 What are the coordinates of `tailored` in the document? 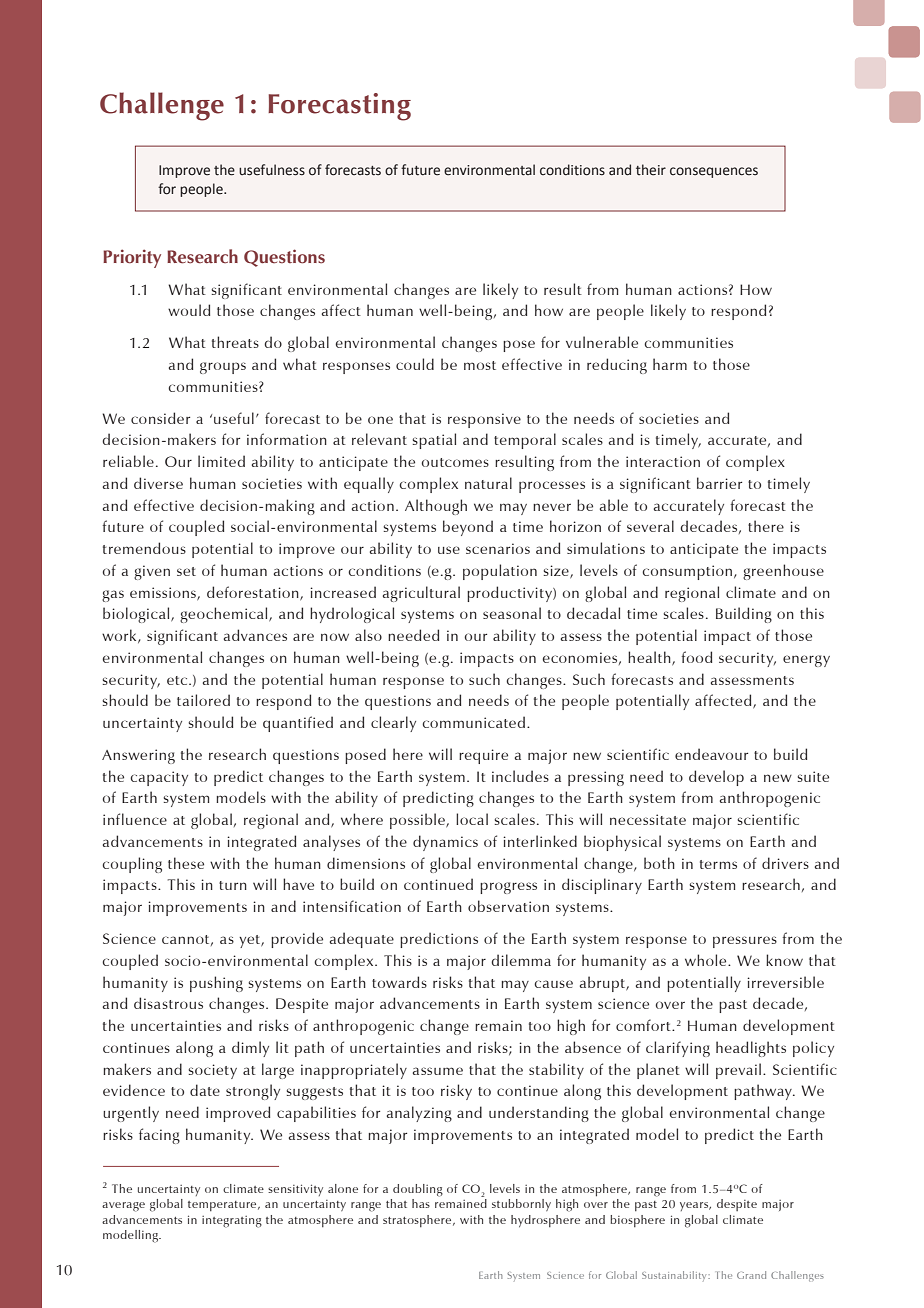 It's located at (203, 700).
